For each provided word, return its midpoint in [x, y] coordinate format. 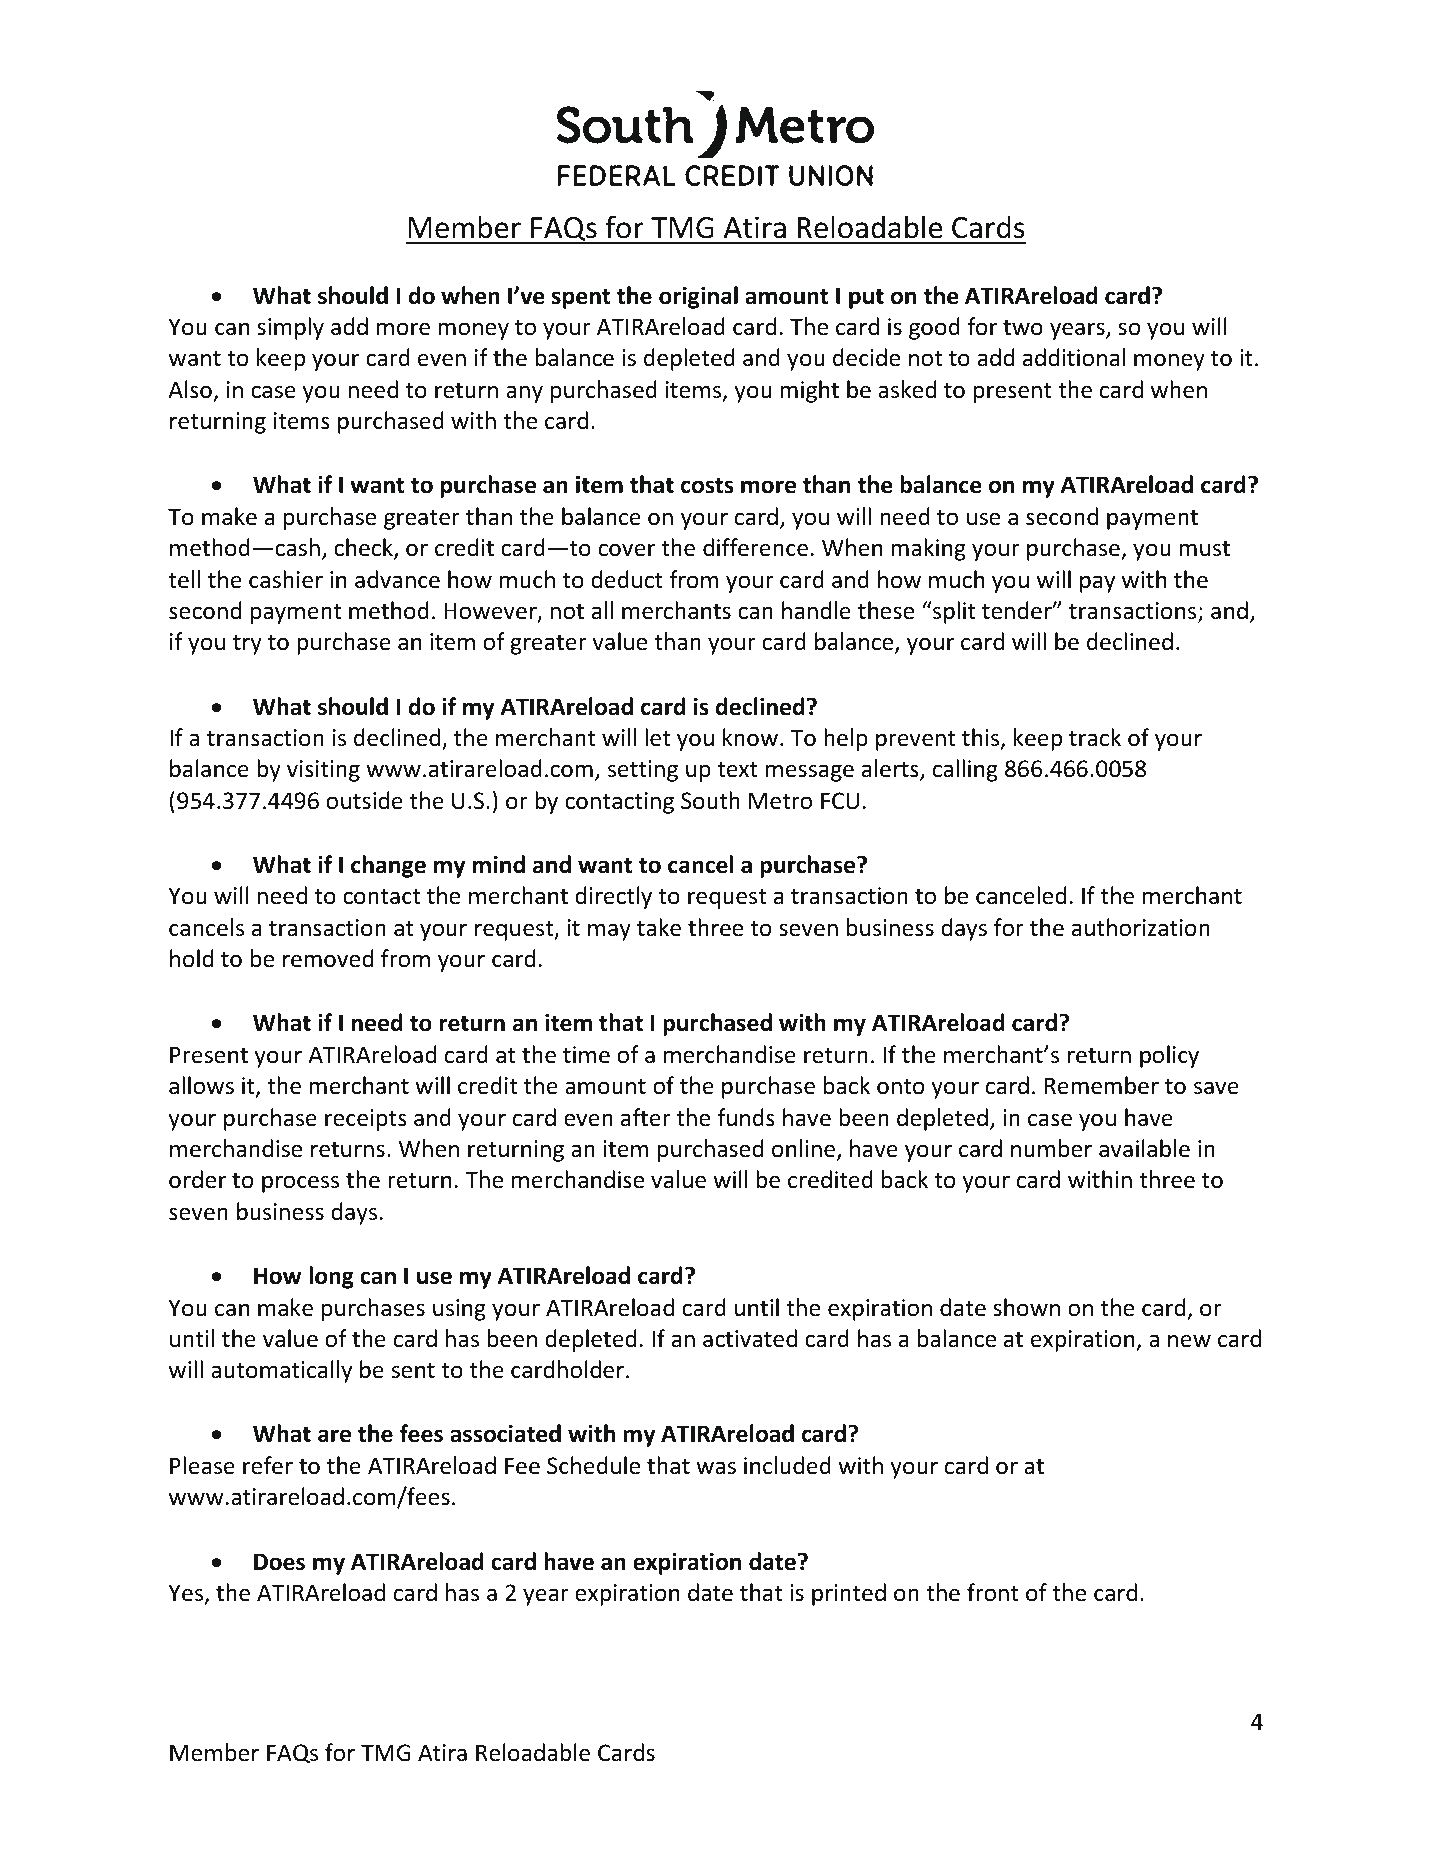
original [698, 297]
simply [290, 328]
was [716, 1468]
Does [279, 1562]
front [993, 1592]
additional [1074, 357]
